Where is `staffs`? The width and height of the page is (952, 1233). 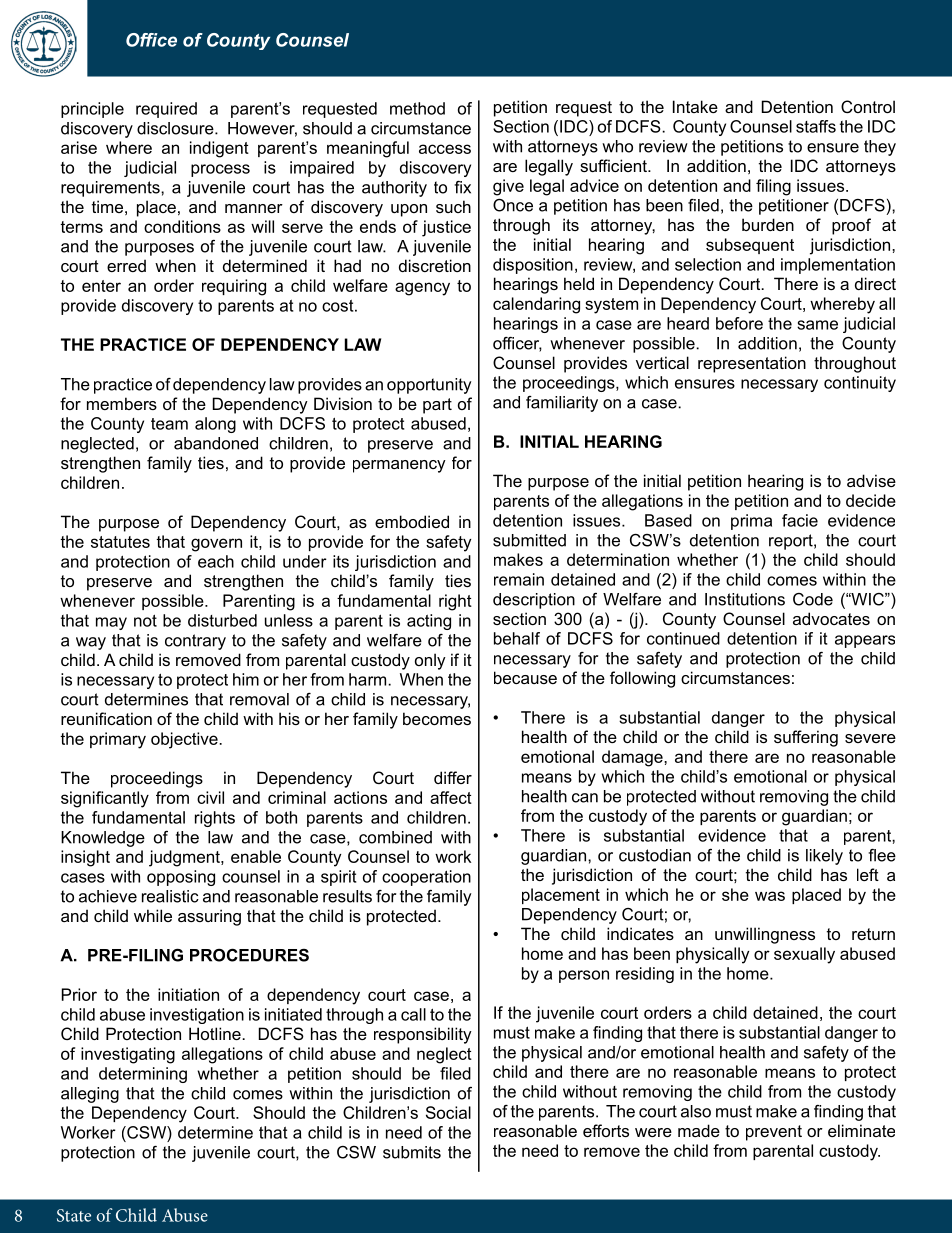 staffs is located at coordinates (816, 126).
